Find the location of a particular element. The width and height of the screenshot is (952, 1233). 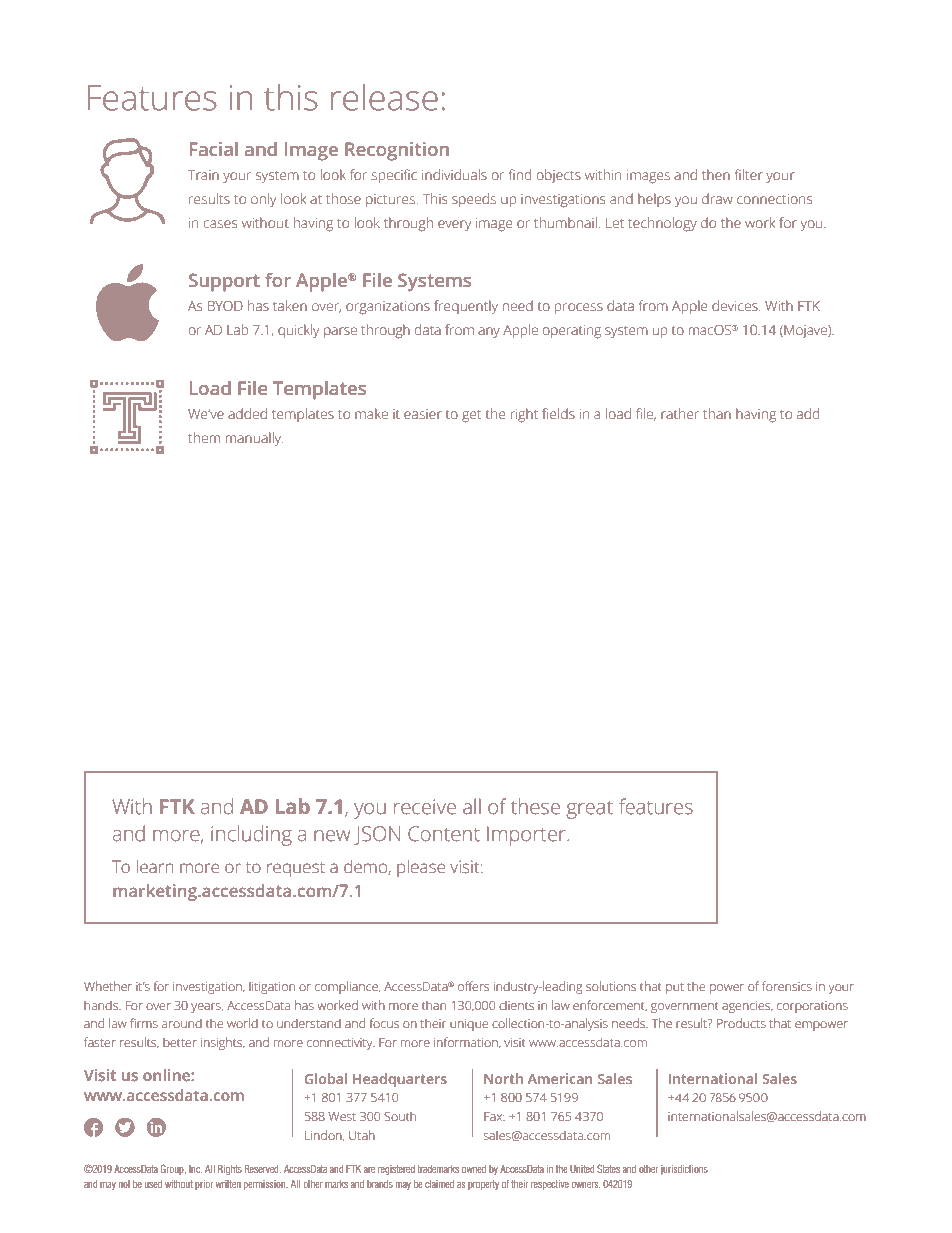

including is located at coordinates (251, 835).
